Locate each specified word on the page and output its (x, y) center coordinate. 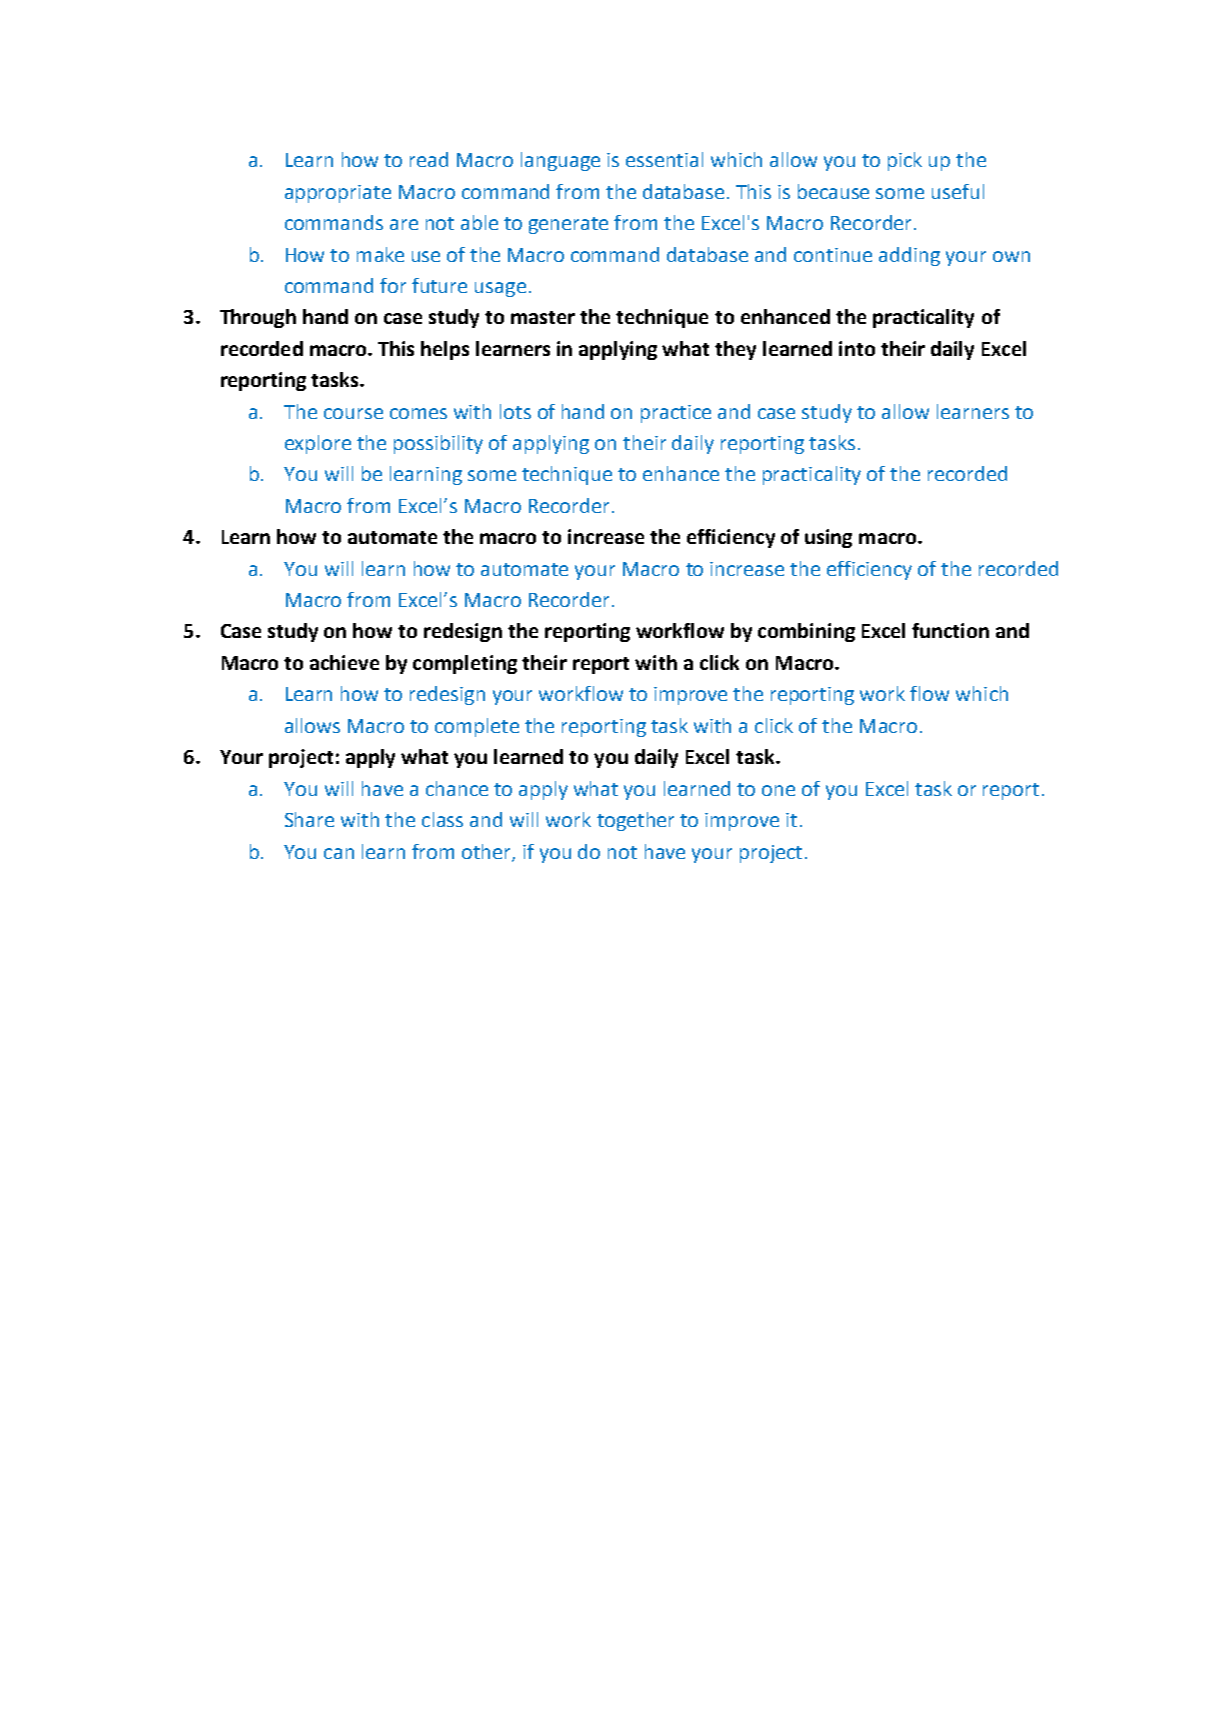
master (543, 317)
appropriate (338, 194)
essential (664, 159)
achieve (344, 662)
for (393, 285)
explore (318, 444)
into (857, 348)
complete (477, 727)
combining (806, 632)
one (778, 790)
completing (465, 664)
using (828, 538)
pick (905, 161)
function (950, 630)
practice (676, 414)
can (339, 853)
